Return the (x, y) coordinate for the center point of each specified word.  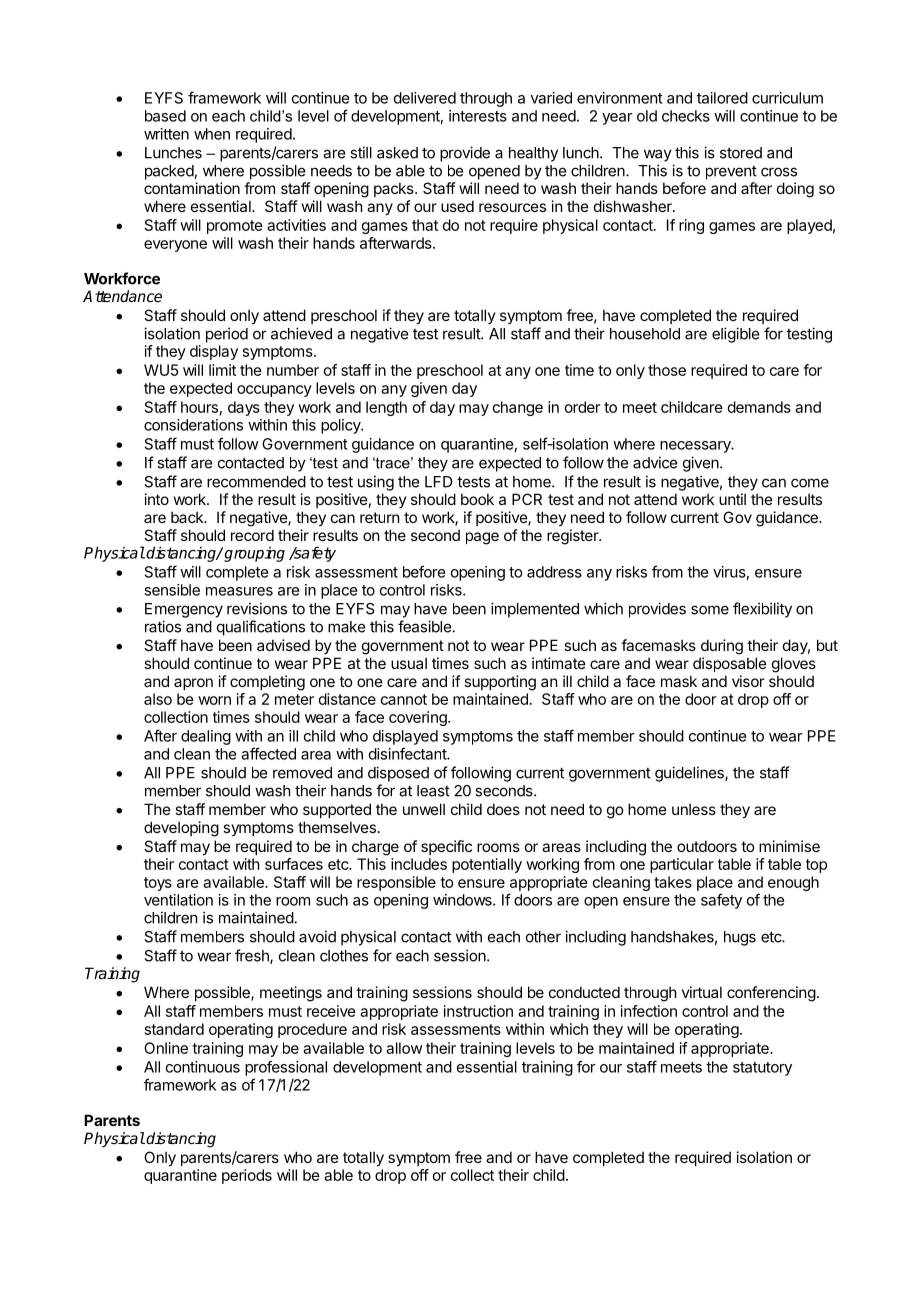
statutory (762, 1069)
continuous (203, 1067)
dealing (206, 737)
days (244, 408)
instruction (478, 1011)
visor (748, 681)
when (212, 134)
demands (759, 407)
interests (478, 116)
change (518, 408)
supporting (500, 683)
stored (741, 153)
